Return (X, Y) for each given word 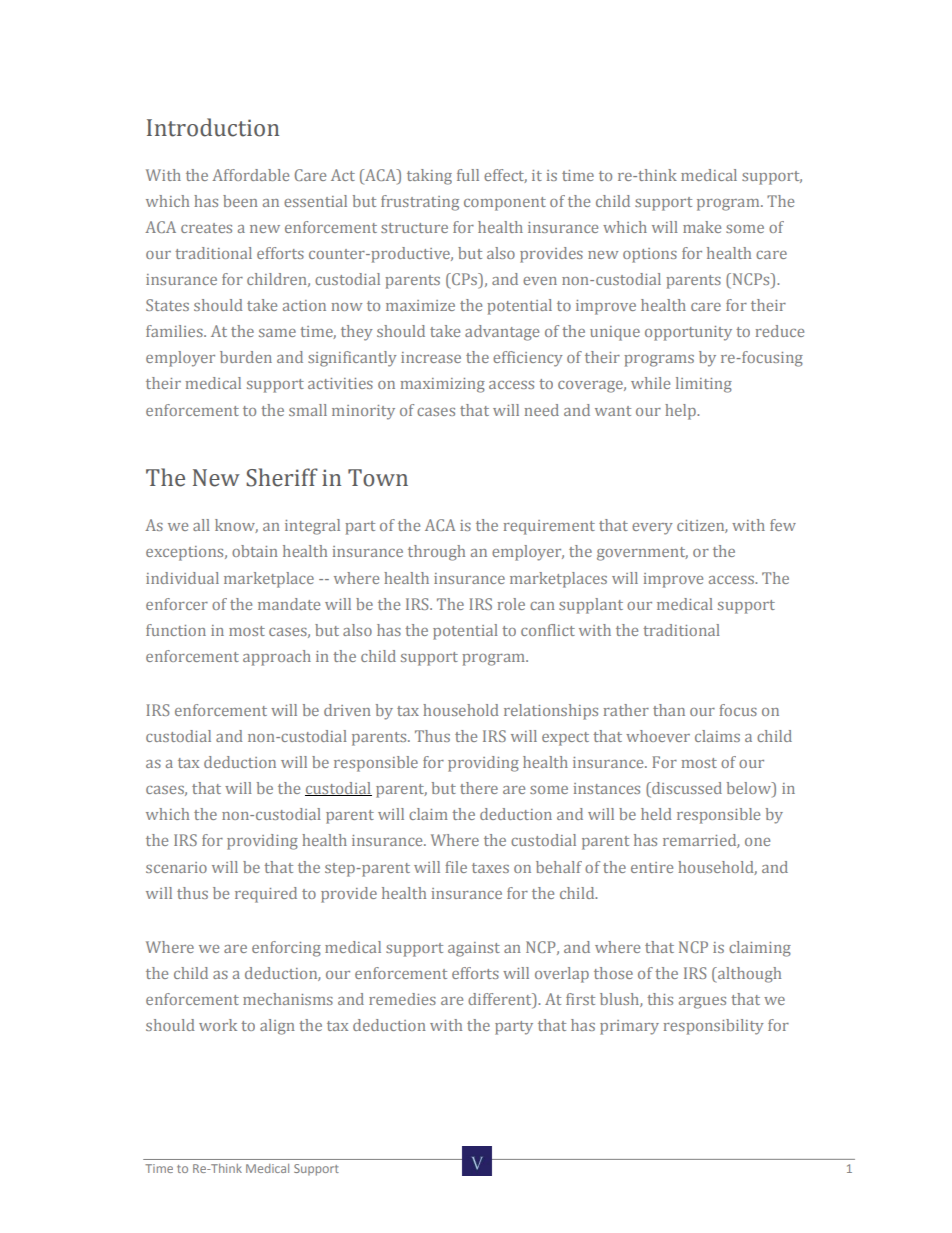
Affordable (250, 175)
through (436, 553)
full (468, 175)
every (652, 529)
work (218, 1025)
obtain (255, 551)
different (501, 1000)
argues (702, 1003)
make (702, 227)
